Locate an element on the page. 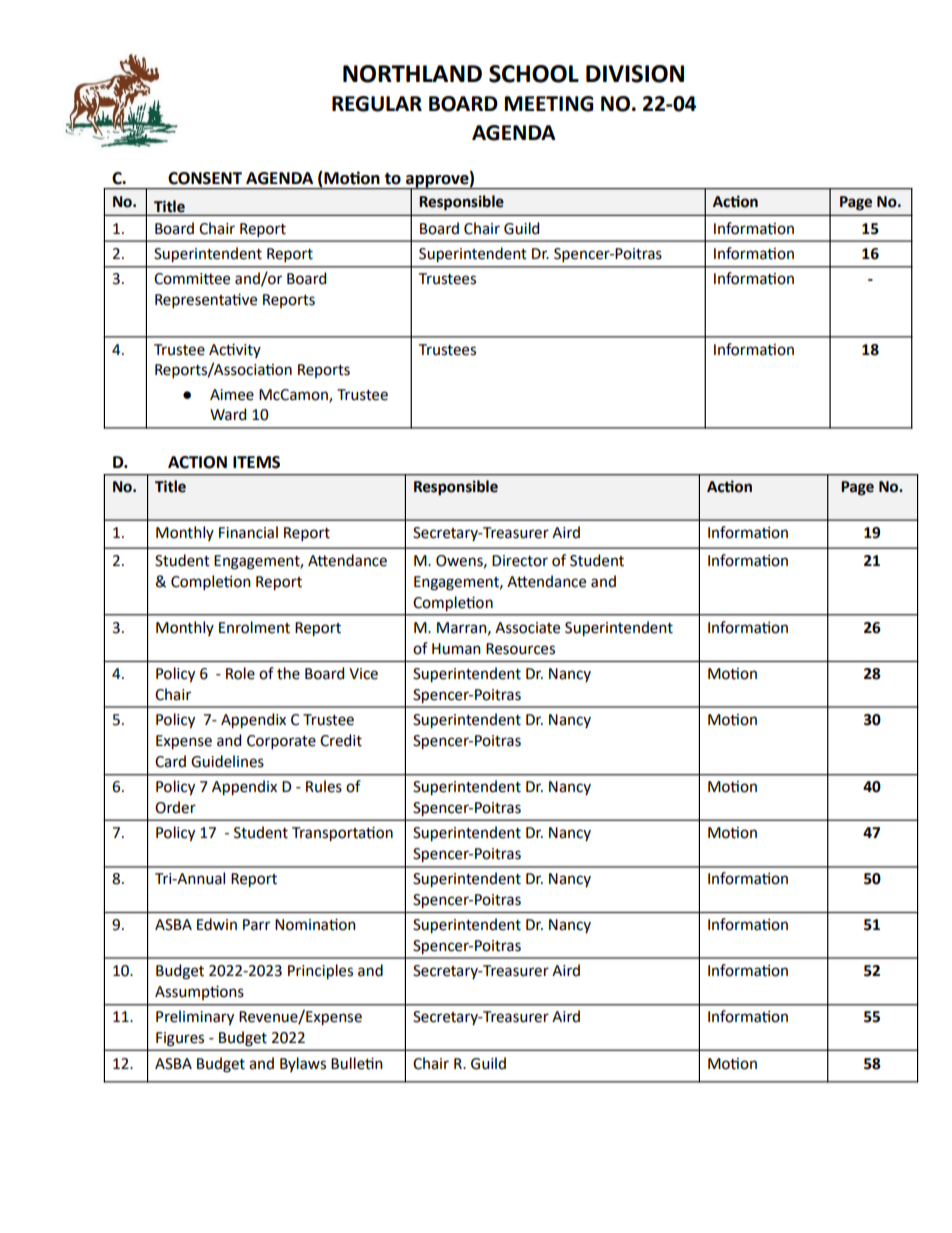 The image size is (952, 1233). Director is located at coordinates (520, 561).
